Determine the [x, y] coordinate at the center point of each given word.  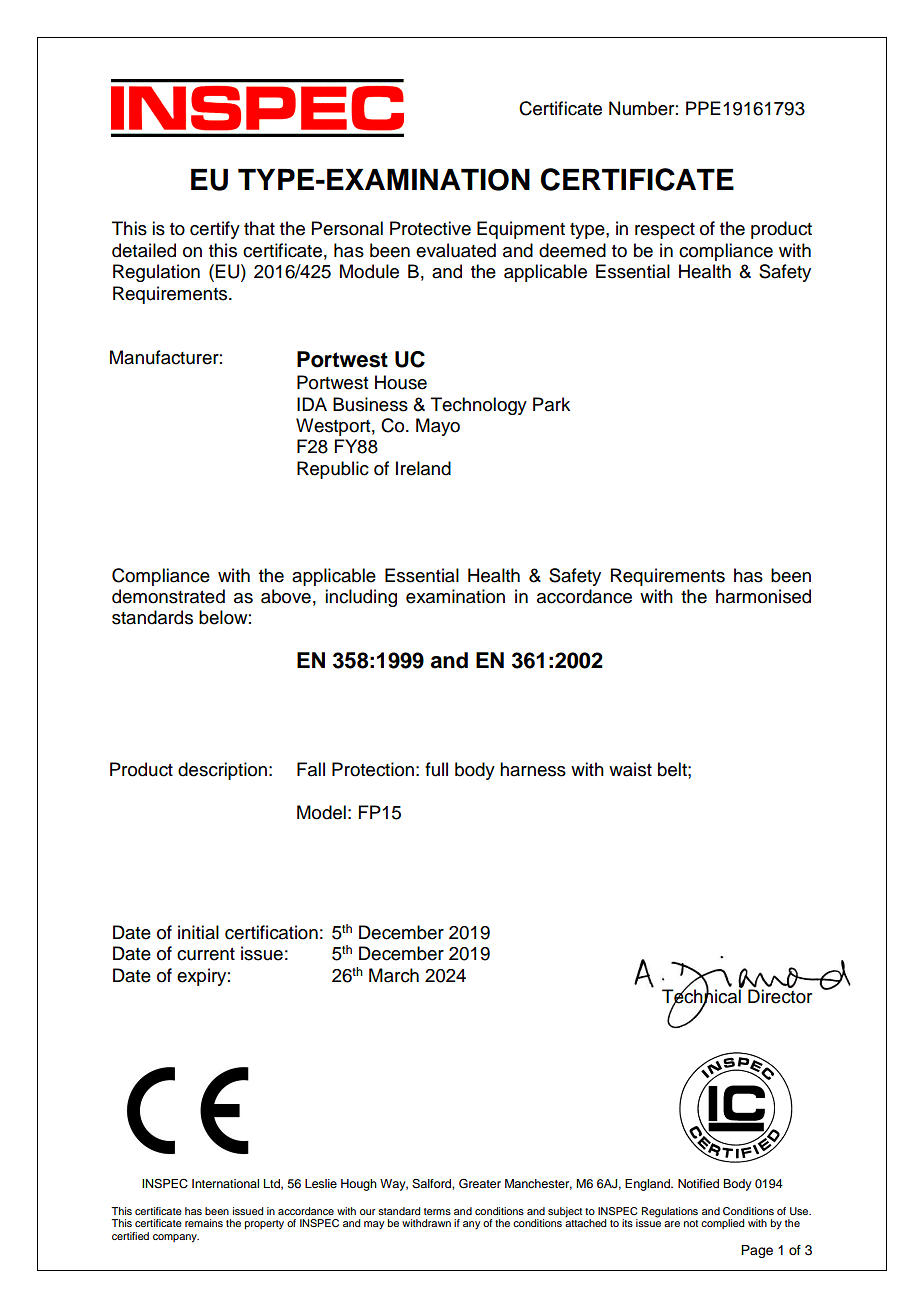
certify [215, 230]
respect [665, 231]
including [361, 598]
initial [198, 932]
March [394, 975]
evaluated [456, 250]
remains [204, 1223]
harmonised [763, 596]
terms [437, 1211]
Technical [702, 996]
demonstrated [168, 596]
